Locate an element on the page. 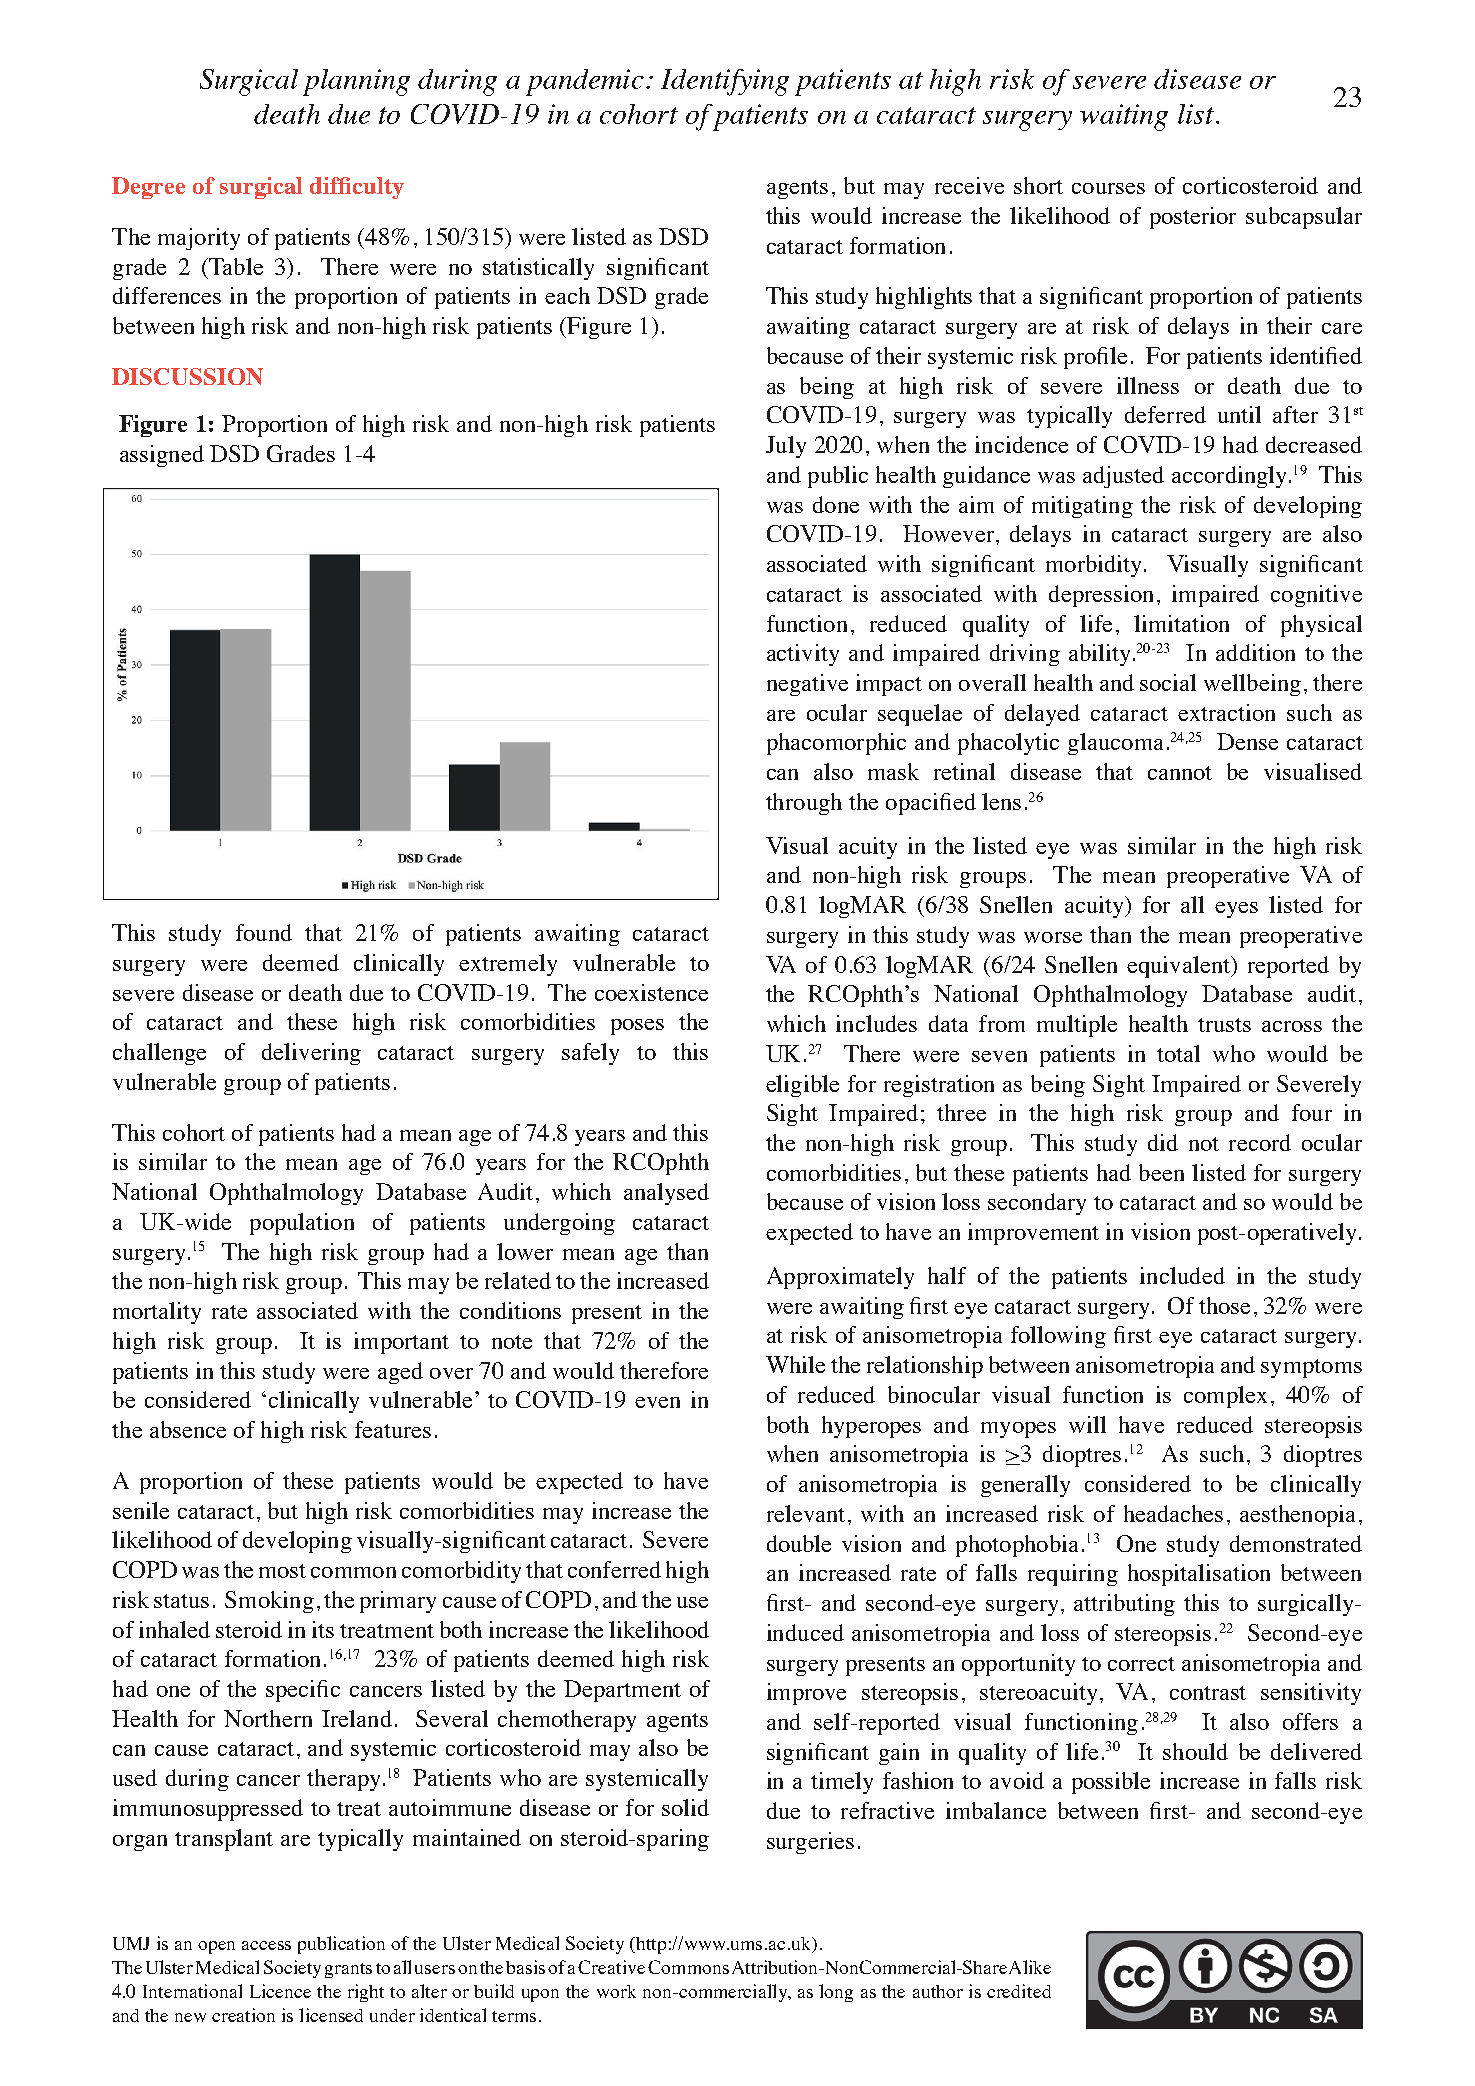  Smoking is located at coordinates (269, 1602).
